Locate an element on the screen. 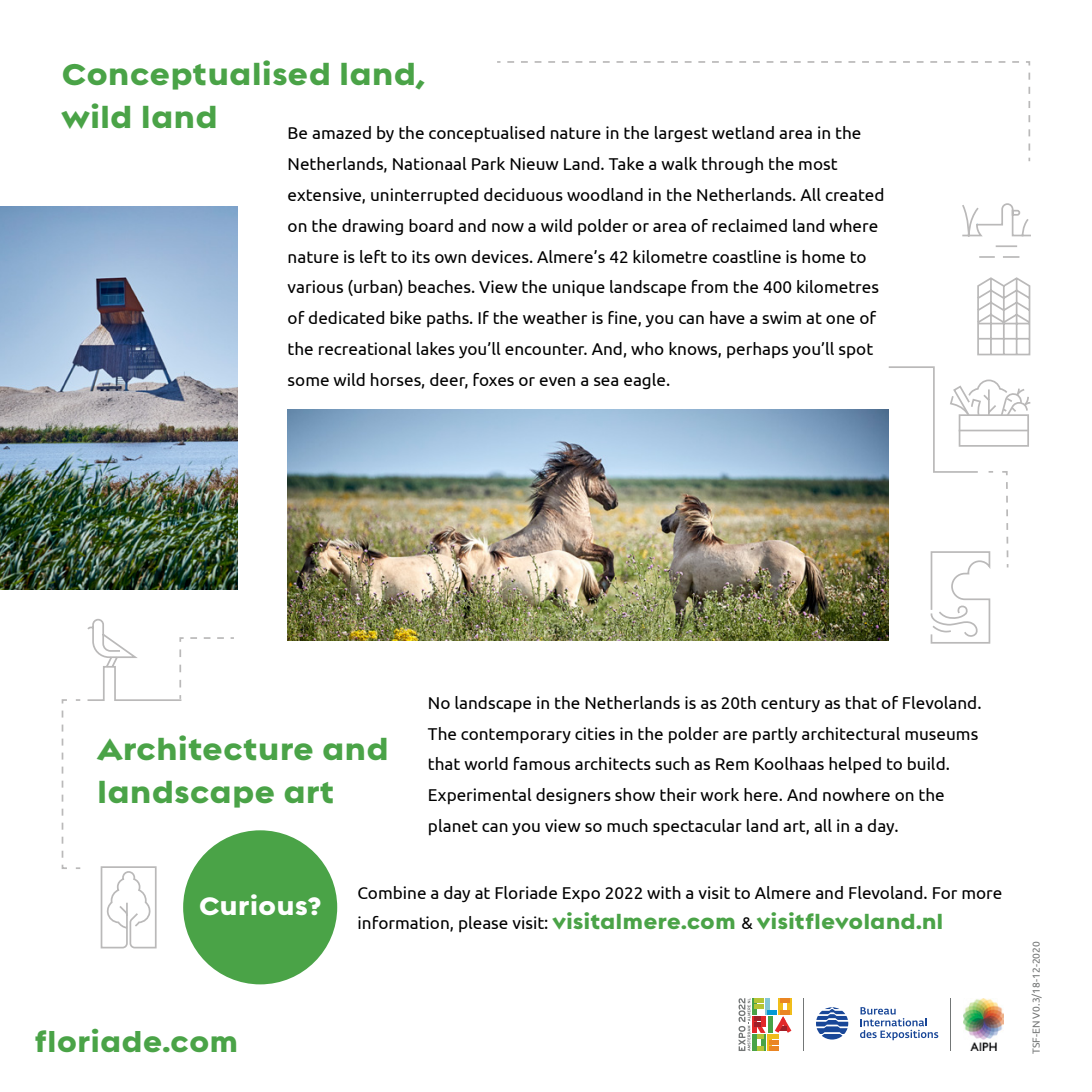  Expo is located at coordinates (581, 895).
